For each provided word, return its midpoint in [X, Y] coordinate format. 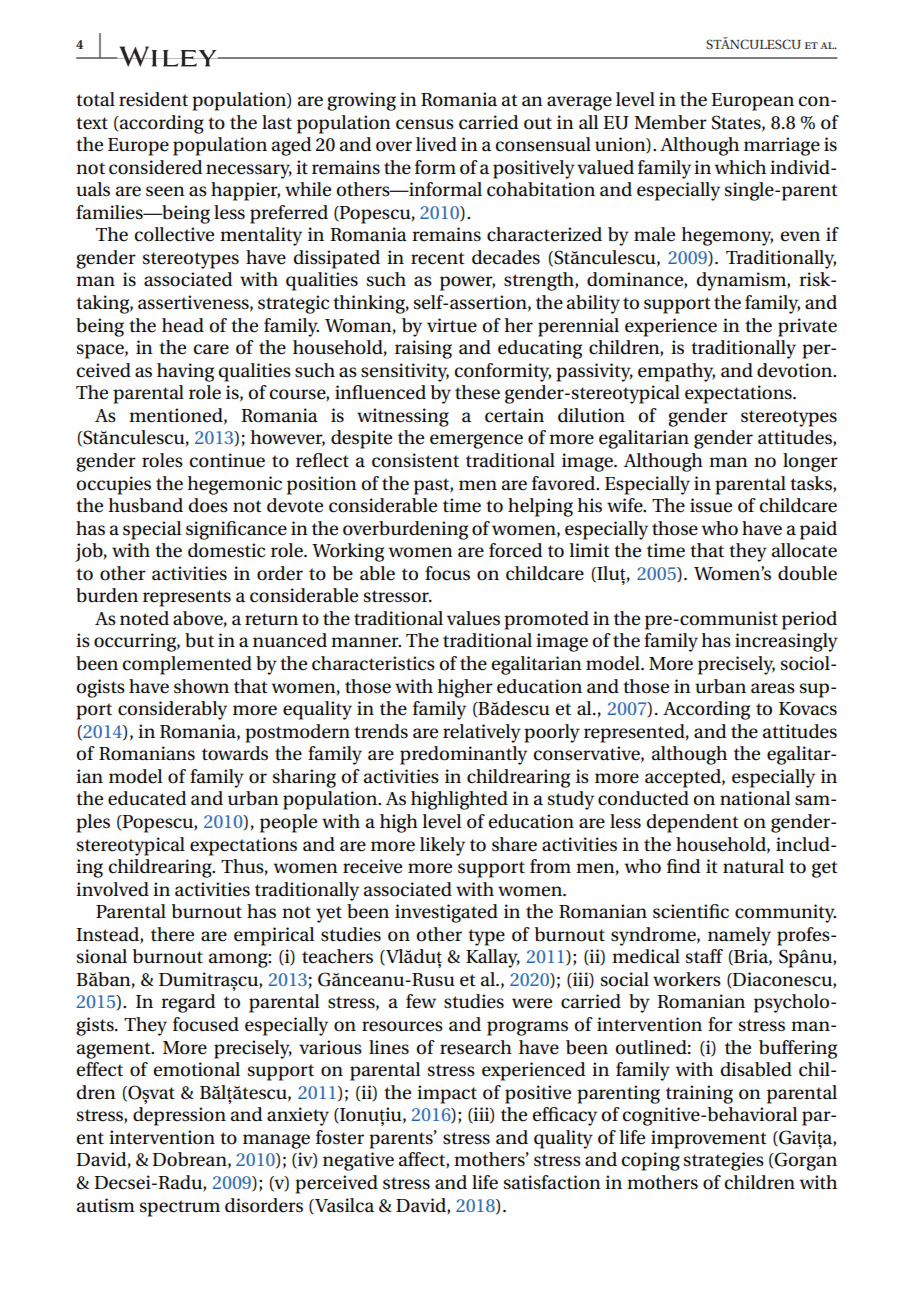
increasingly [786, 642]
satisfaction [552, 1182]
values [473, 618]
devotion [796, 370]
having [185, 372]
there [172, 934]
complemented [187, 665]
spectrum [180, 1208]
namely [739, 936]
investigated [446, 913]
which [740, 167]
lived [436, 144]
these [477, 392]
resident [153, 99]
